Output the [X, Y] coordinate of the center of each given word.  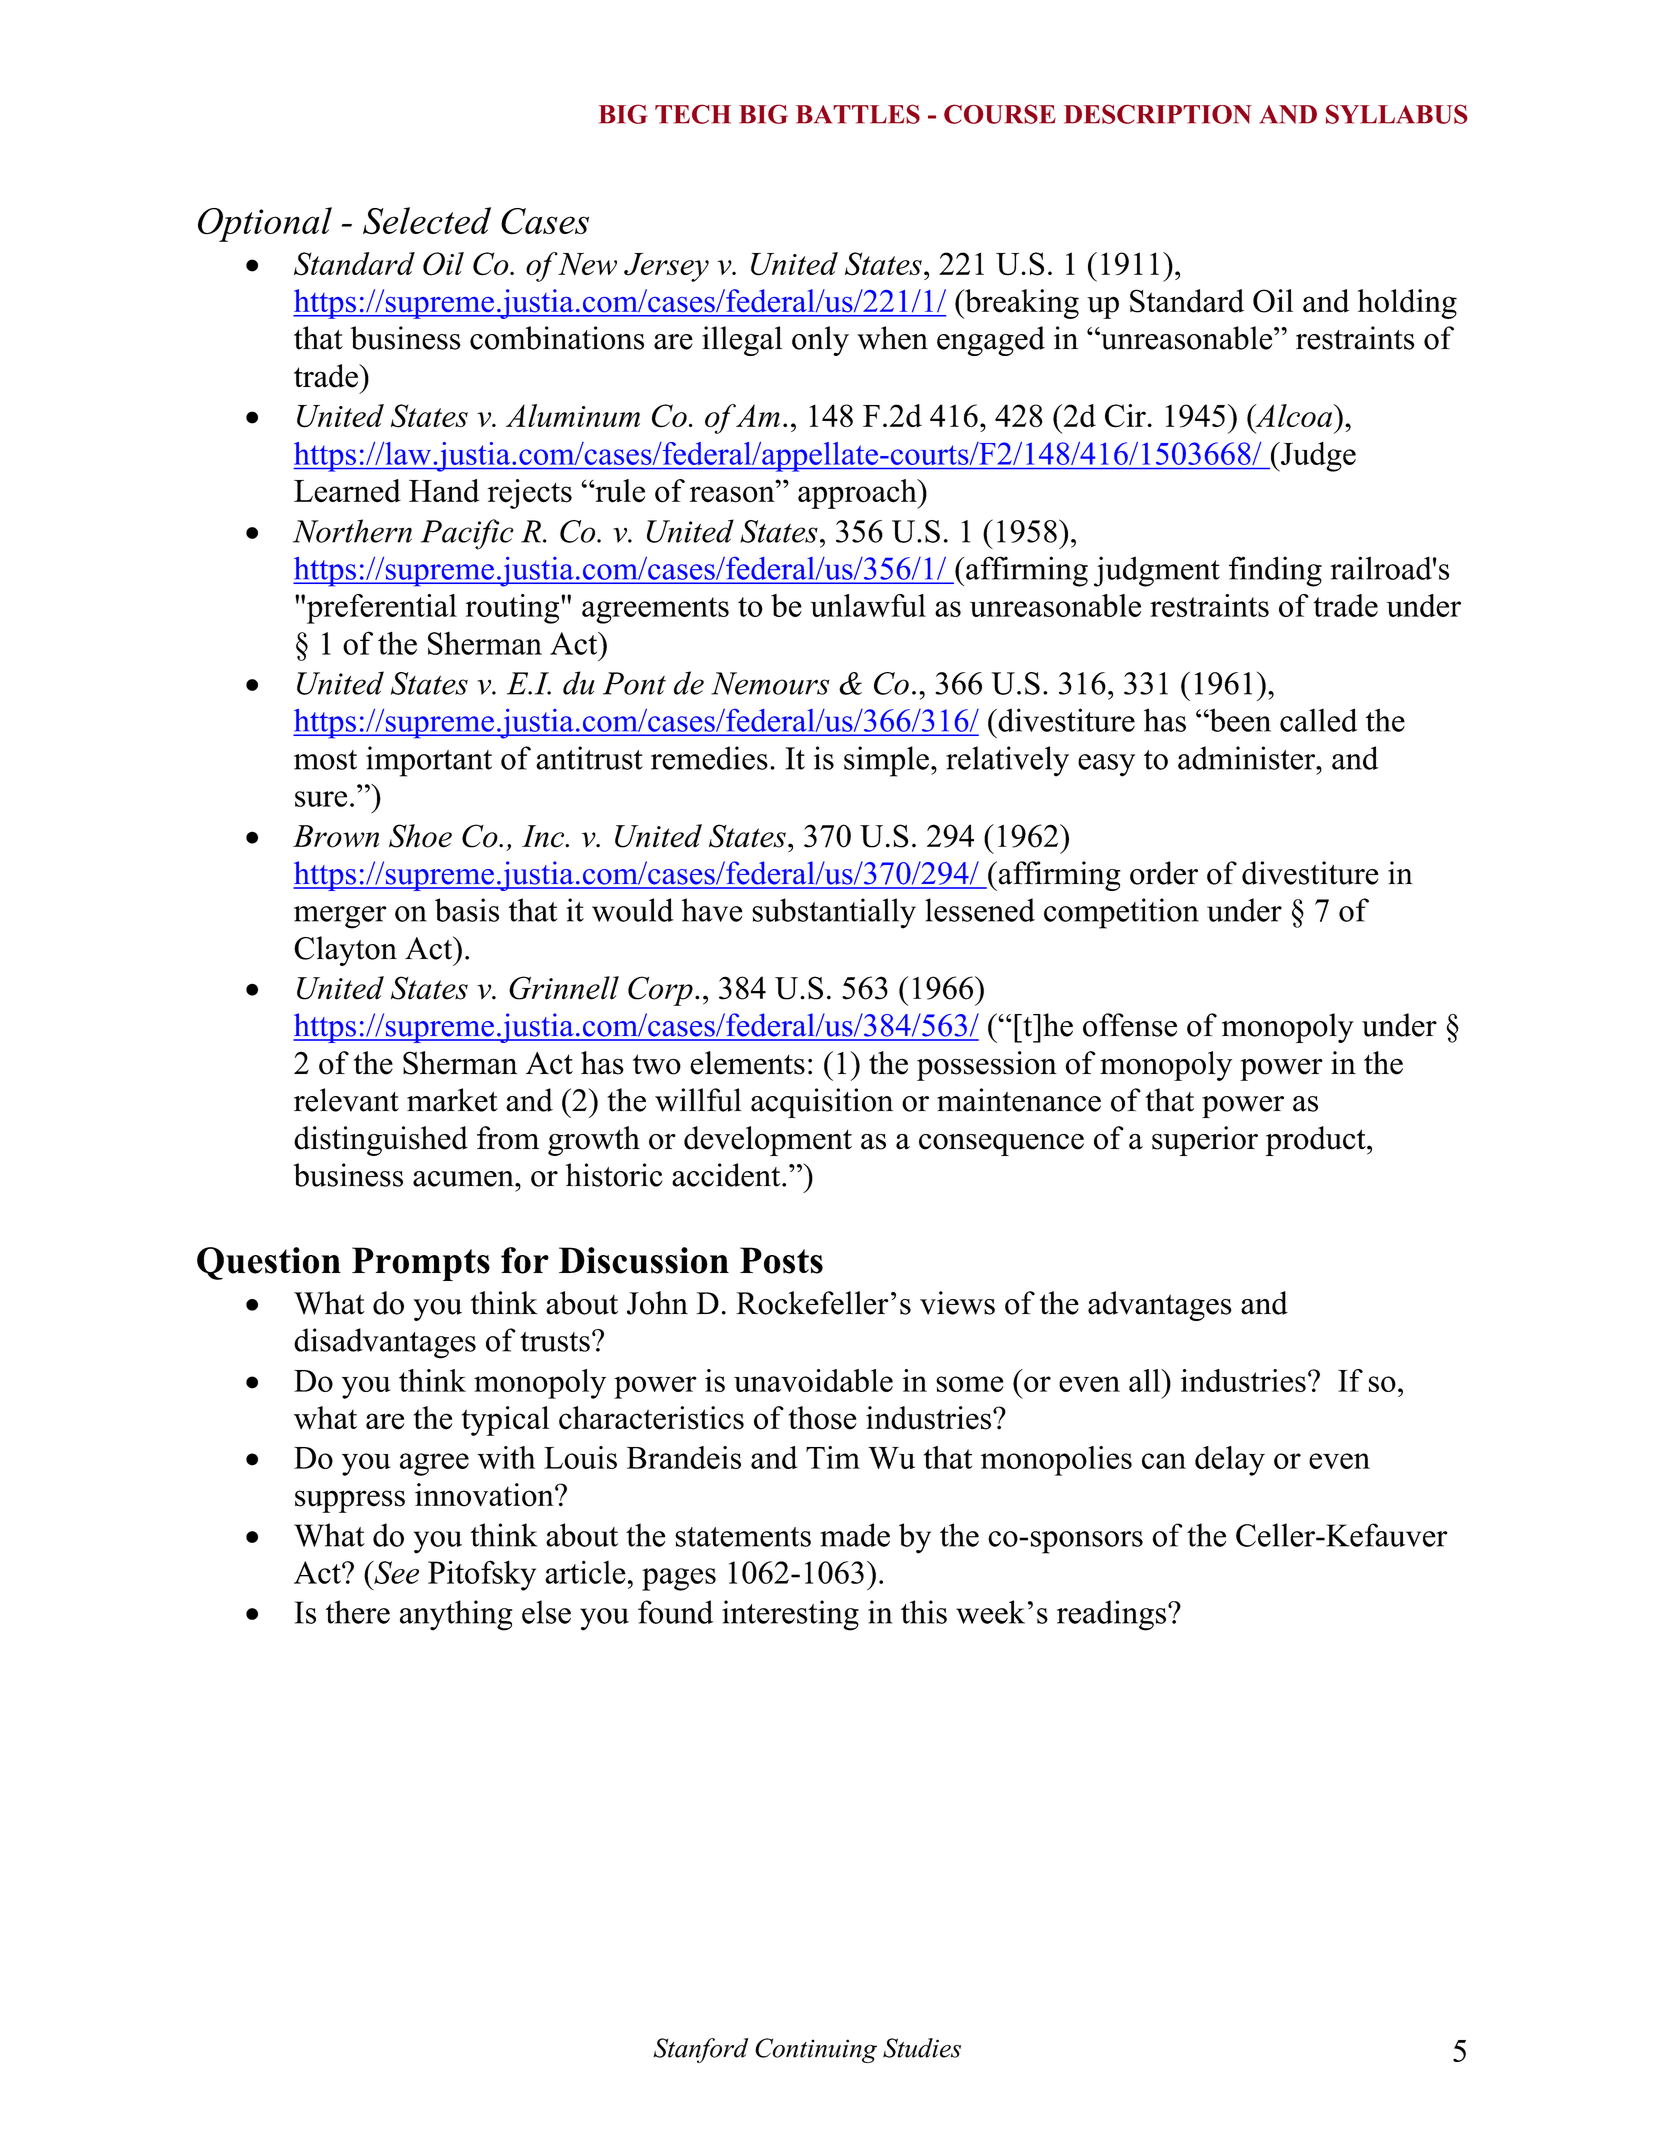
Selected [427, 221]
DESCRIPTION [1158, 114]
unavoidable [813, 1380]
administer [1248, 758]
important [429, 761]
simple [886, 761]
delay [1230, 1461]
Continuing [816, 2050]
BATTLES [858, 114]
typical [505, 1421]
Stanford [700, 2050]
